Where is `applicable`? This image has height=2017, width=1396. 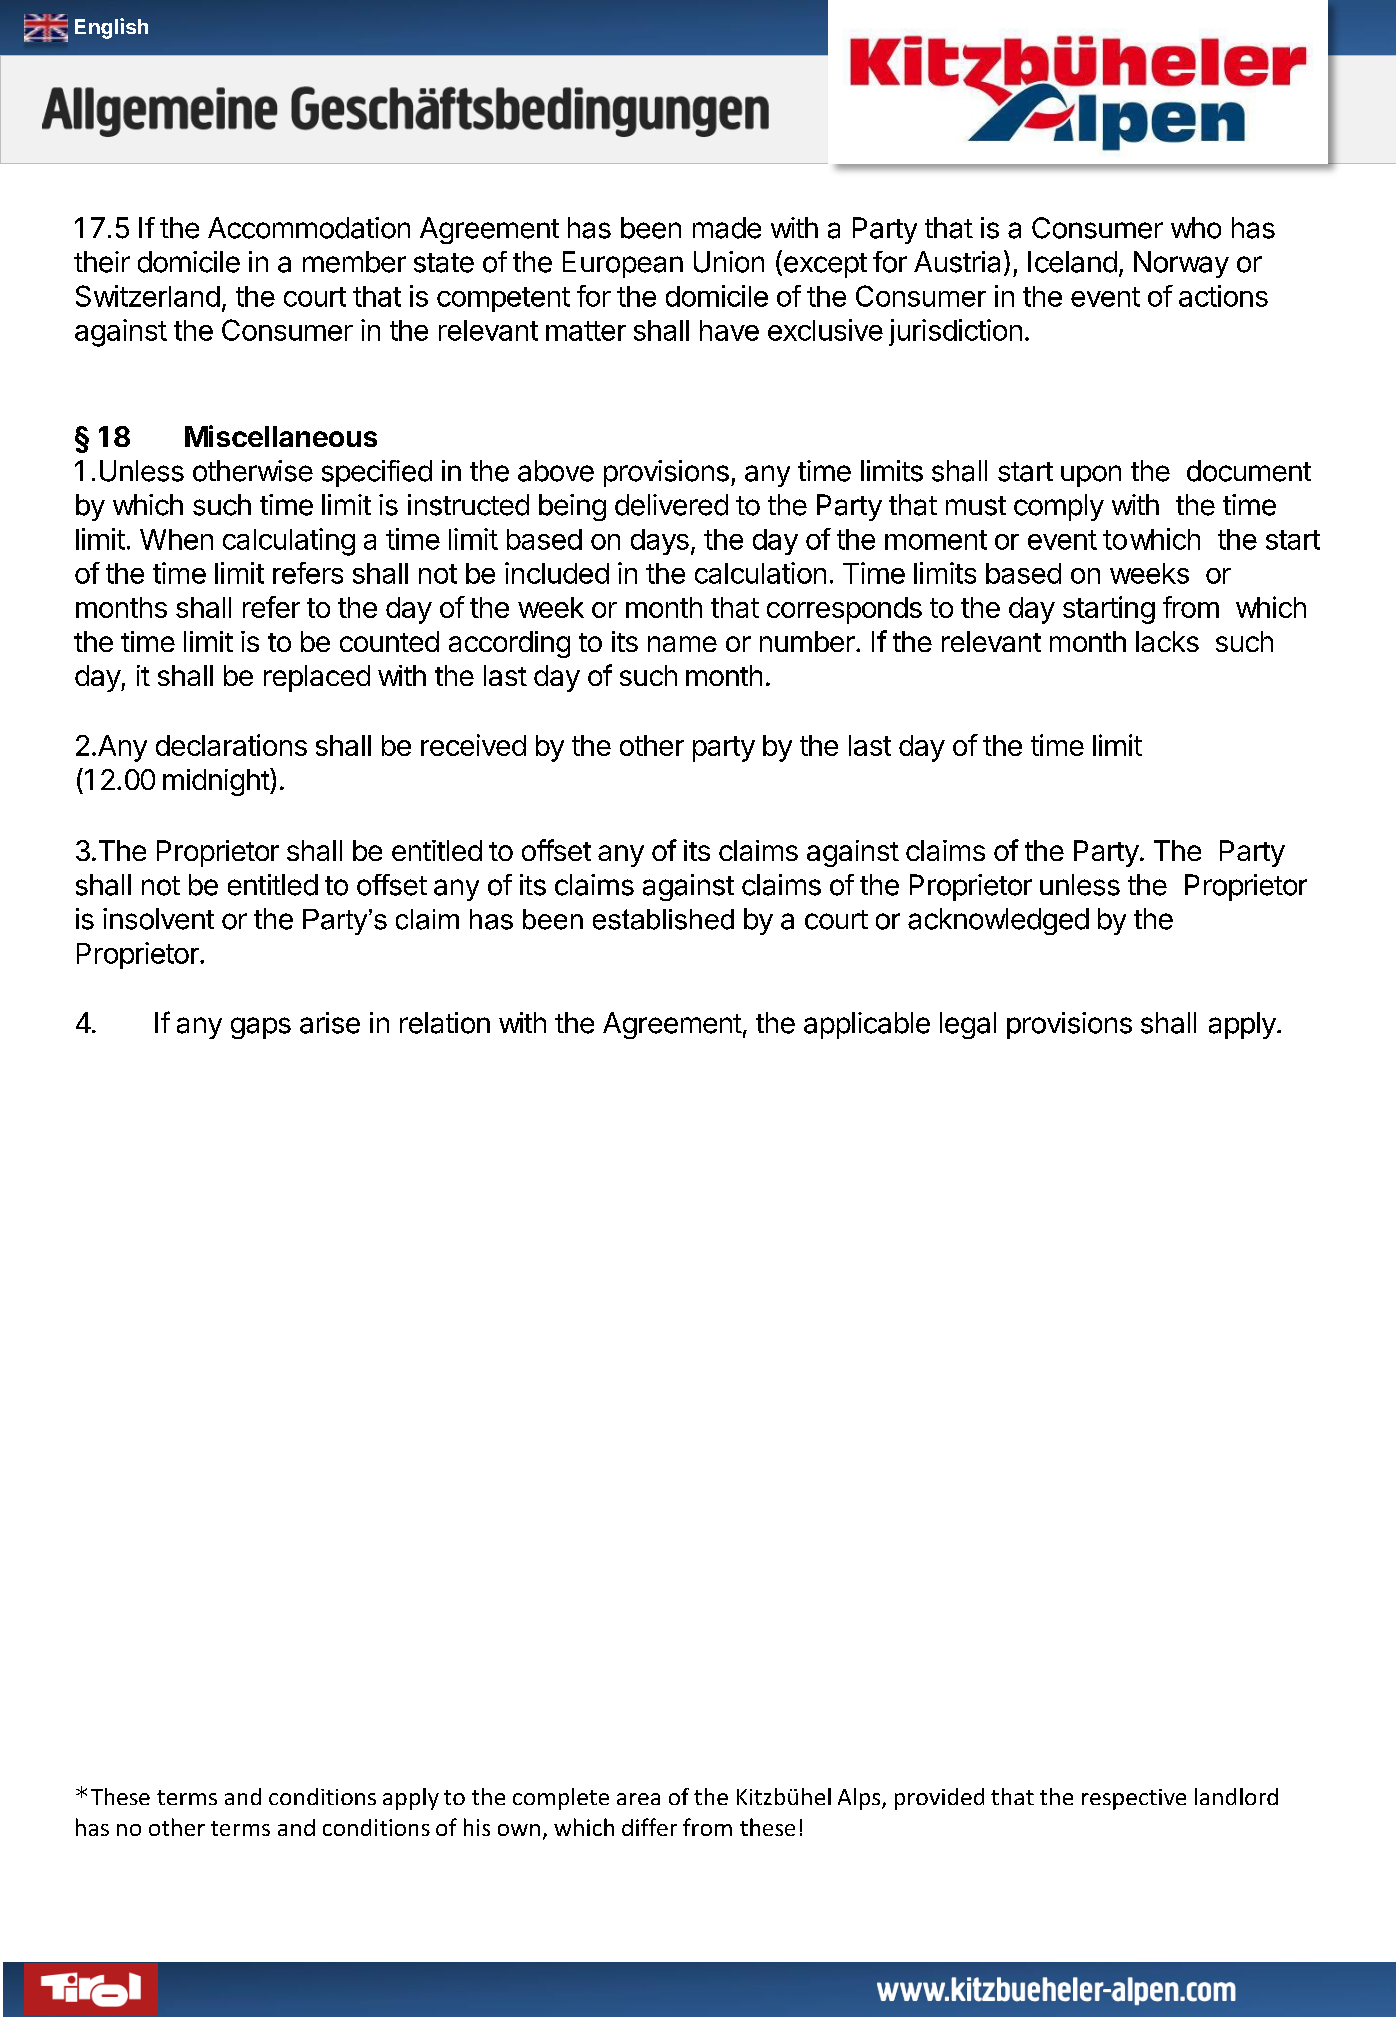 applicable is located at coordinates (867, 1025).
